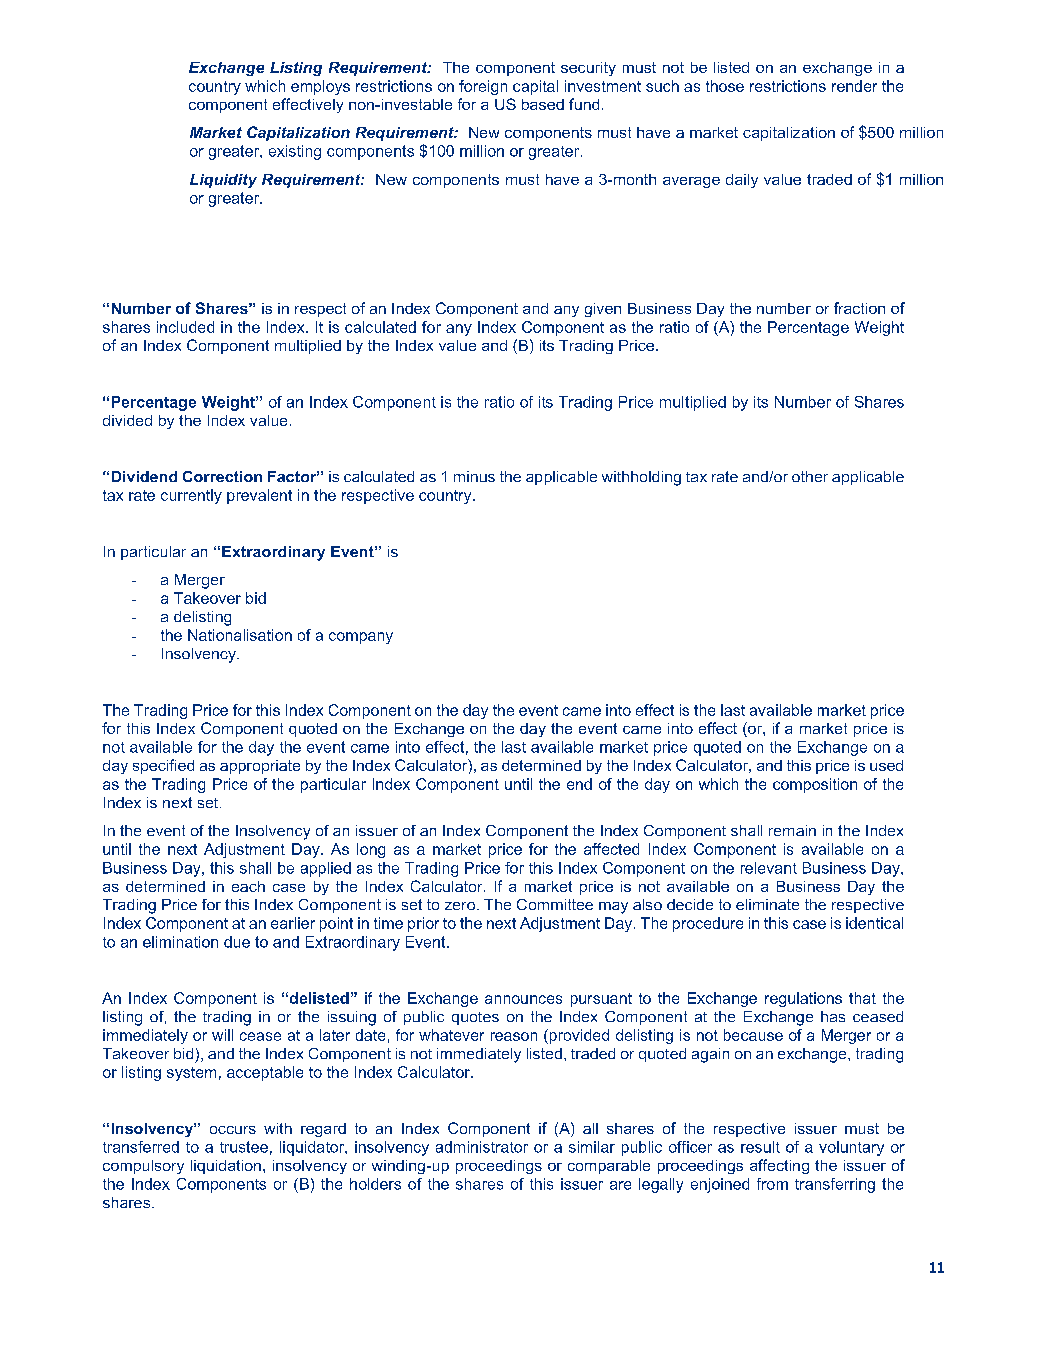 The height and width of the page is (1356, 1048). I want to click on existing, so click(295, 152).
